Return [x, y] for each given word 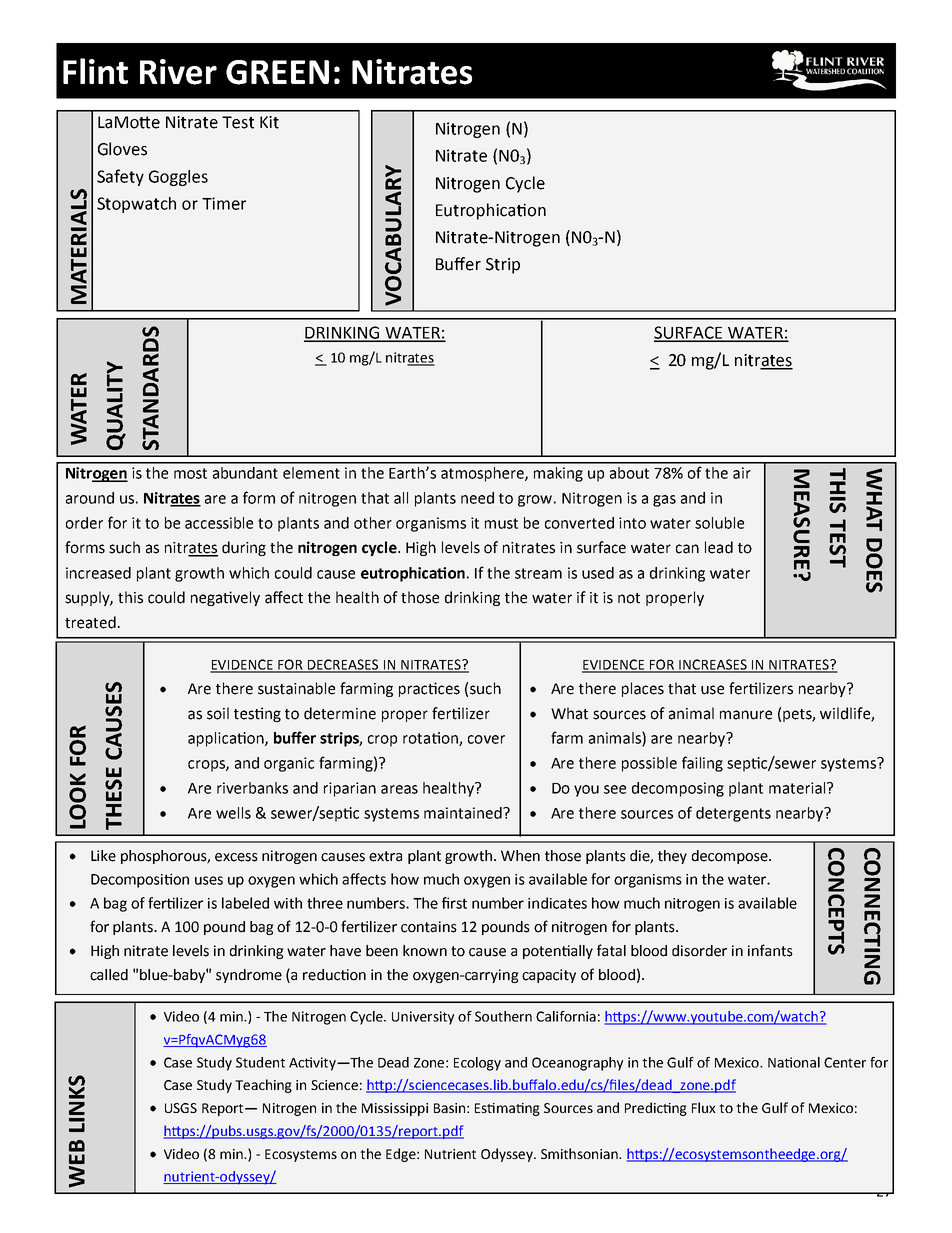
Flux [704, 1107]
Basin [449, 1108]
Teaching [263, 1086]
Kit [269, 122]
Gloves [122, 149]
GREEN [277, 72]
